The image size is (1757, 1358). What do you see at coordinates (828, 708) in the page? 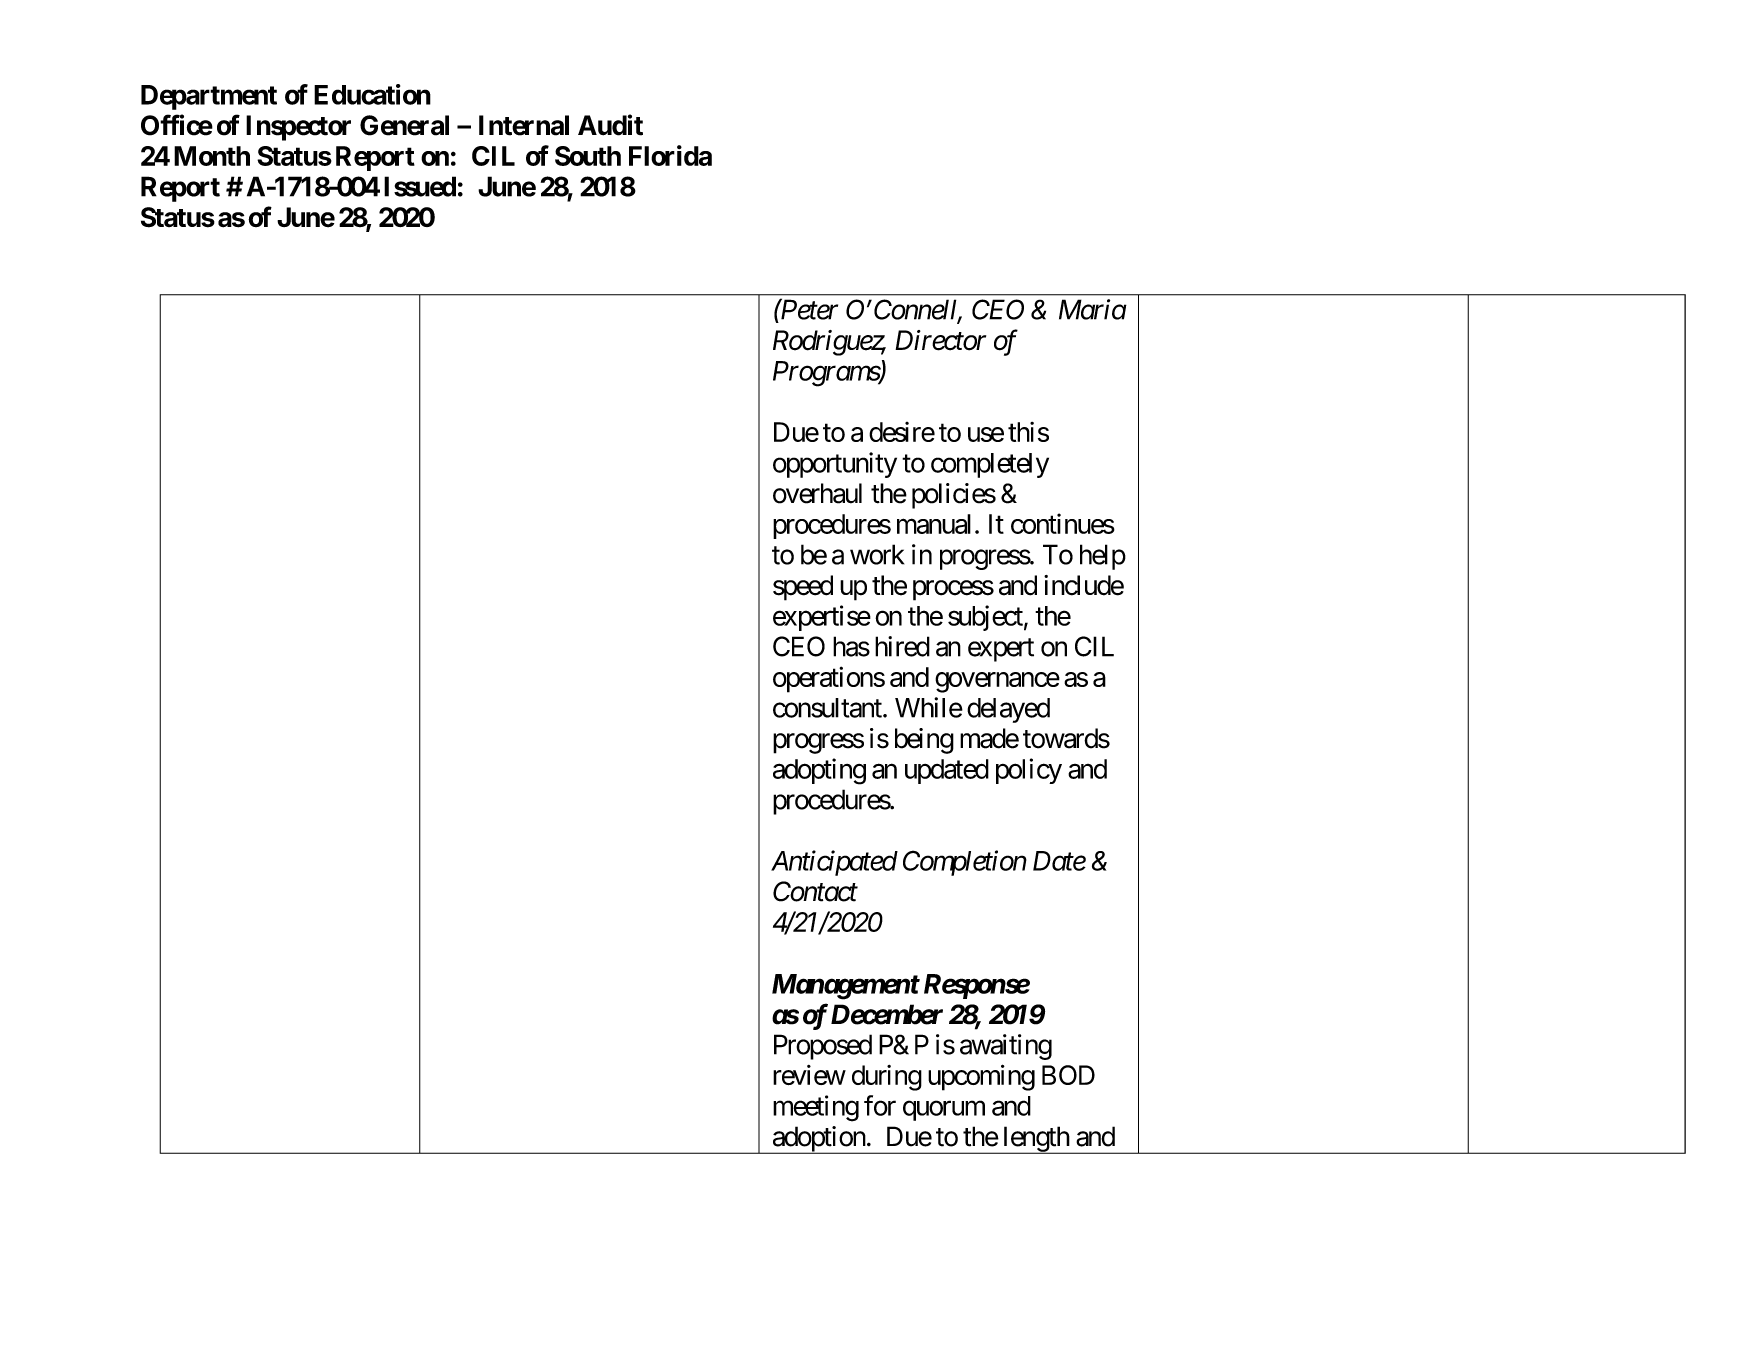
I see `consultant` at bounding box center [828, 708].
